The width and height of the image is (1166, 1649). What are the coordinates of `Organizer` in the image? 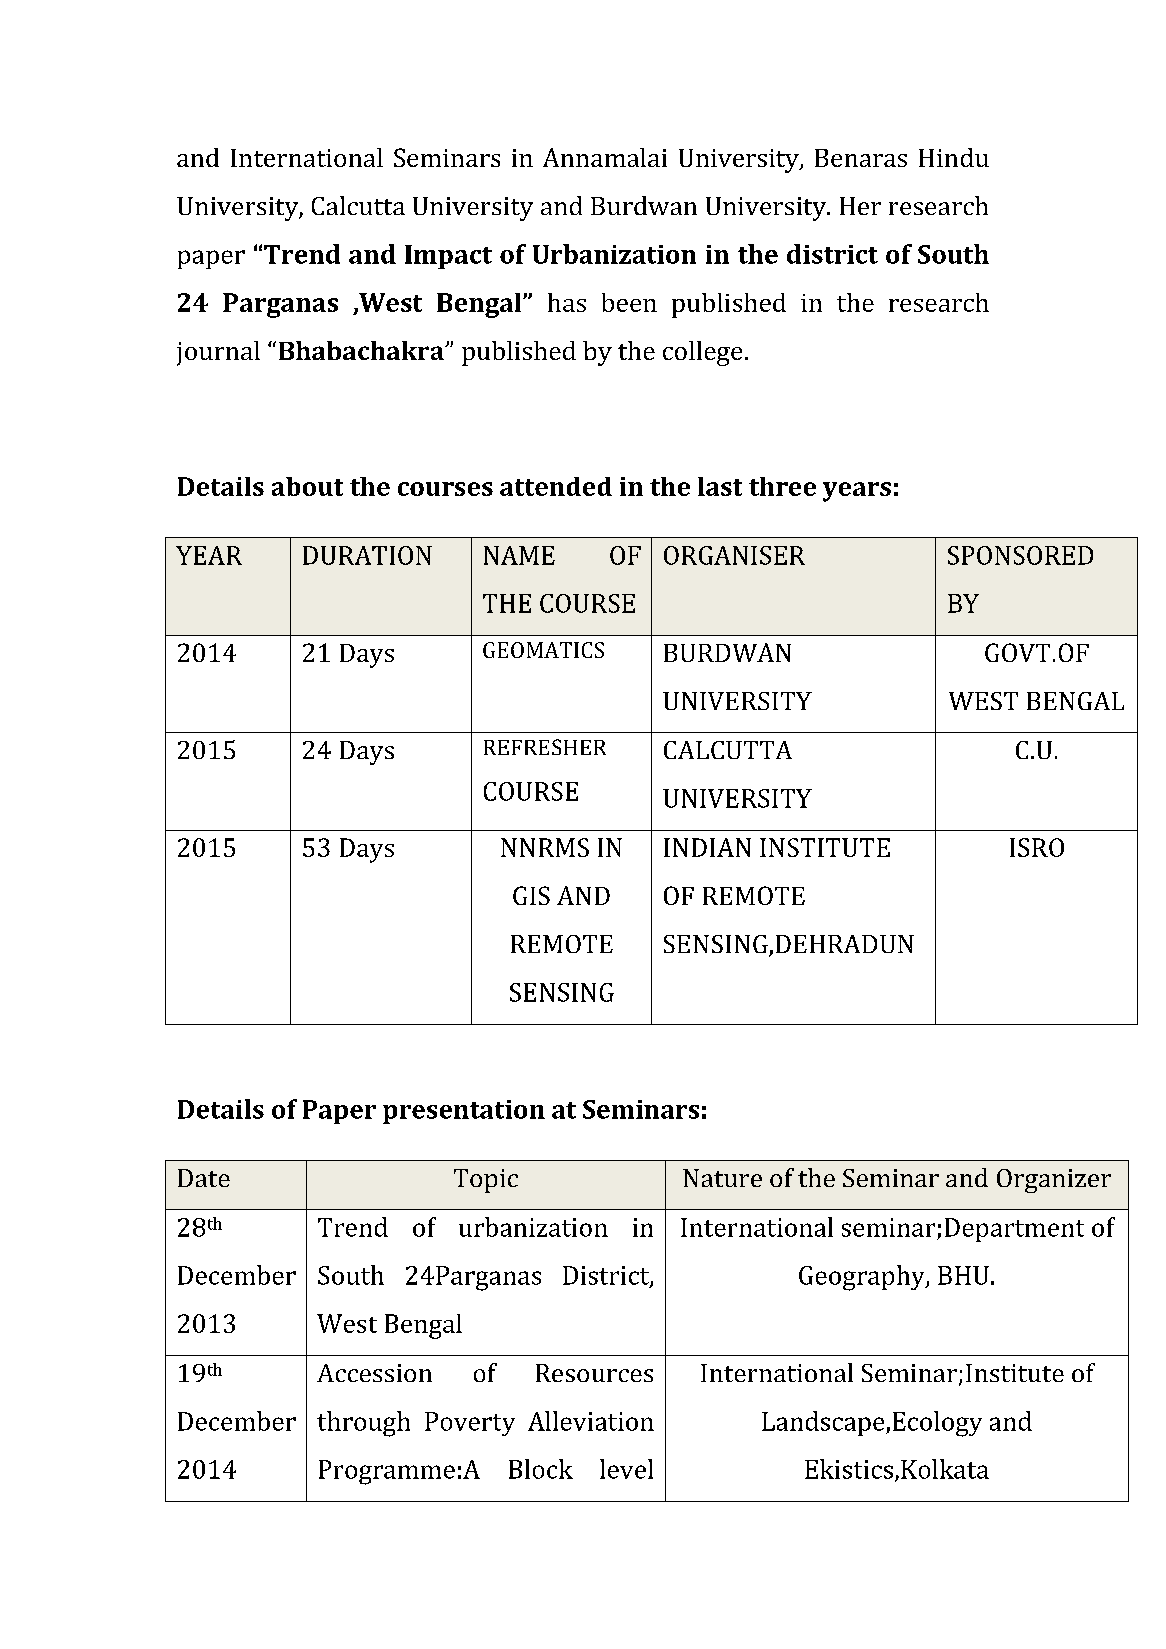 It's located at (1054, 1181).
